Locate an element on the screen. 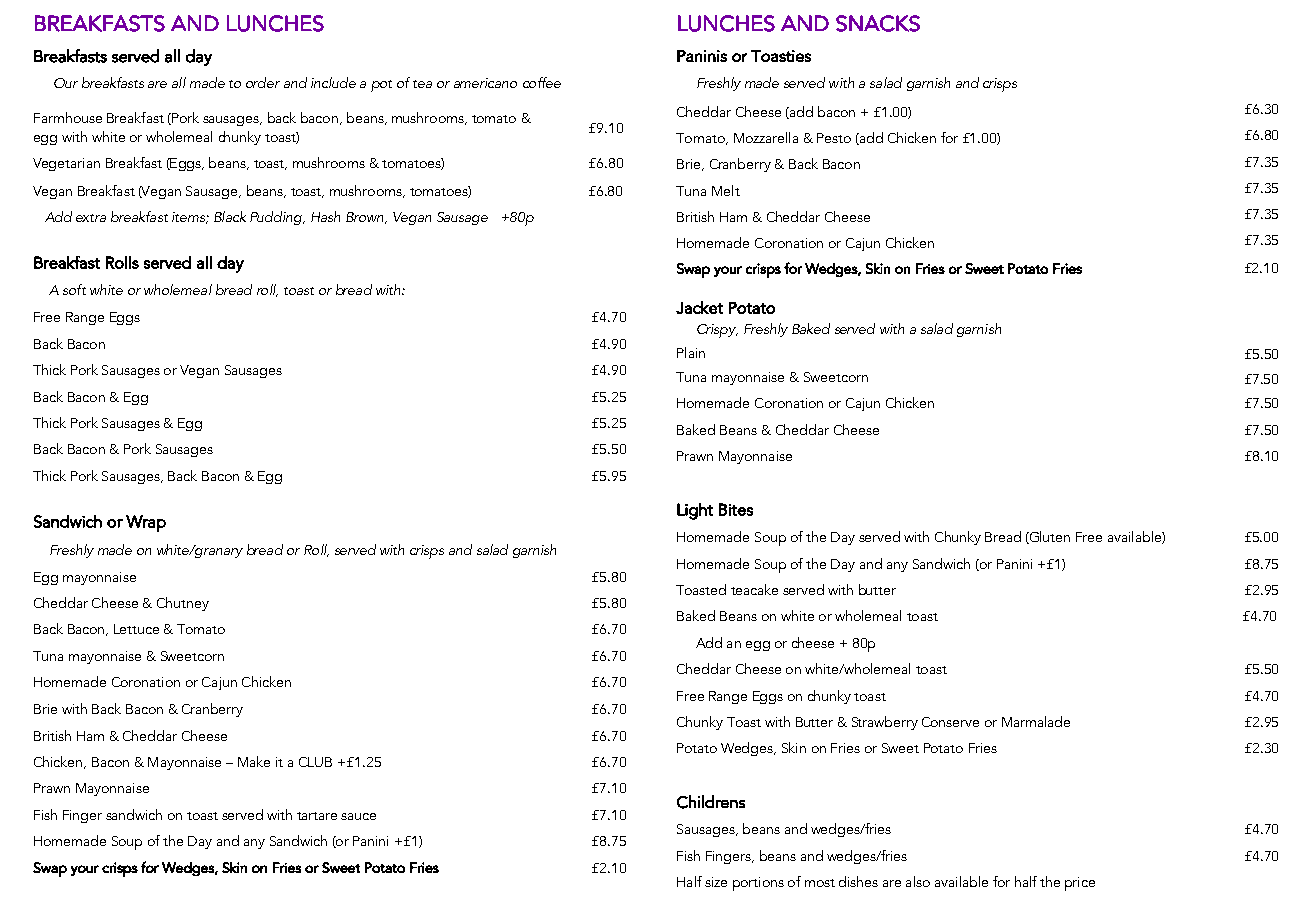  coffee is located at coordinates (542, 82).
